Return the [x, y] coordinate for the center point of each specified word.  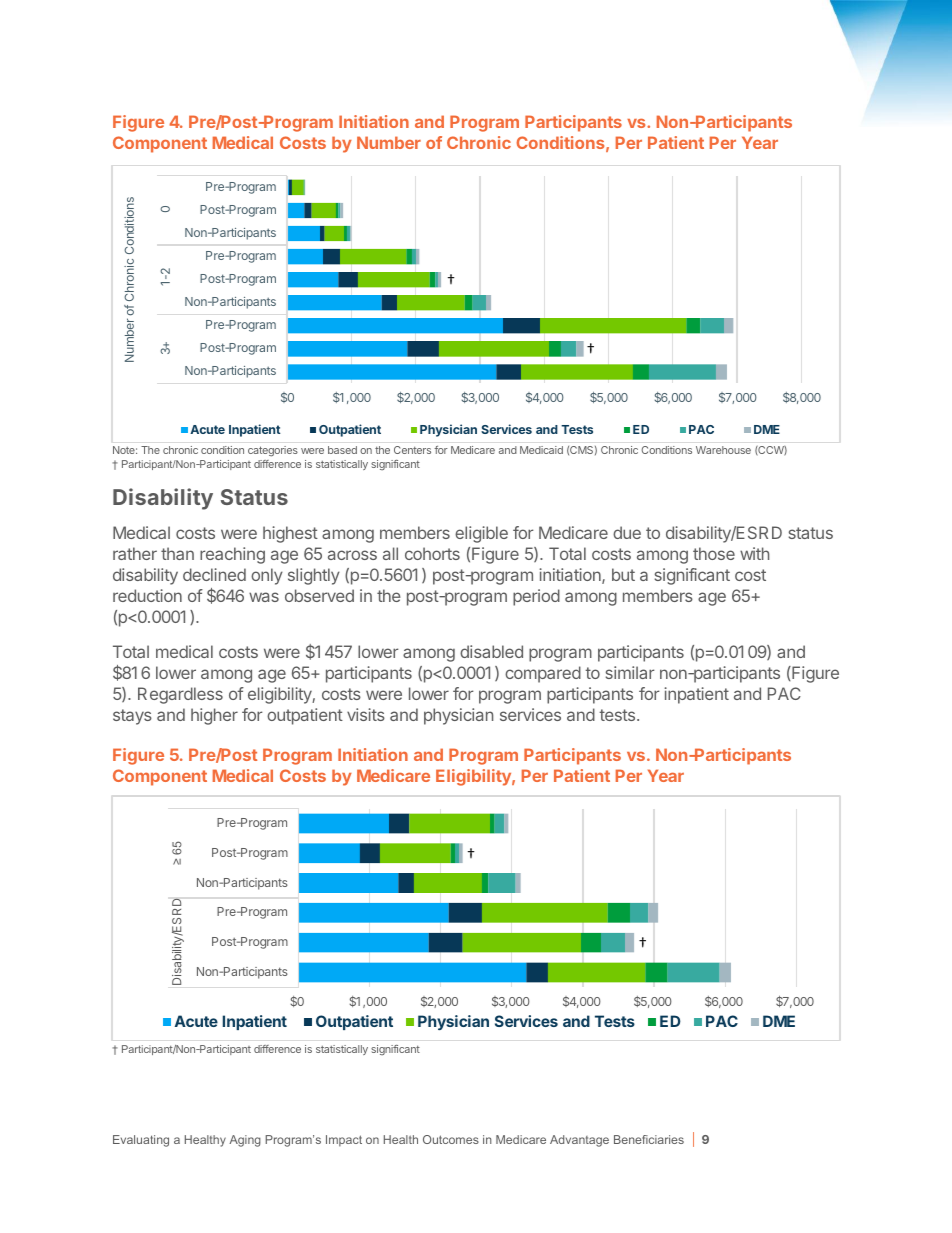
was [264, 597]
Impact [344, 1141]
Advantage [579, 1141]
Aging [245, 1141]
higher [214, 716]
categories [273, 451]
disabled [491, 651]
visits [366, 714]
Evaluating [141, 1141]
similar [630, 672]
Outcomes [451, 1139]
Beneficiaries [649, 1139]
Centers [412, 450]
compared [543, 674]
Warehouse [723, 450]
